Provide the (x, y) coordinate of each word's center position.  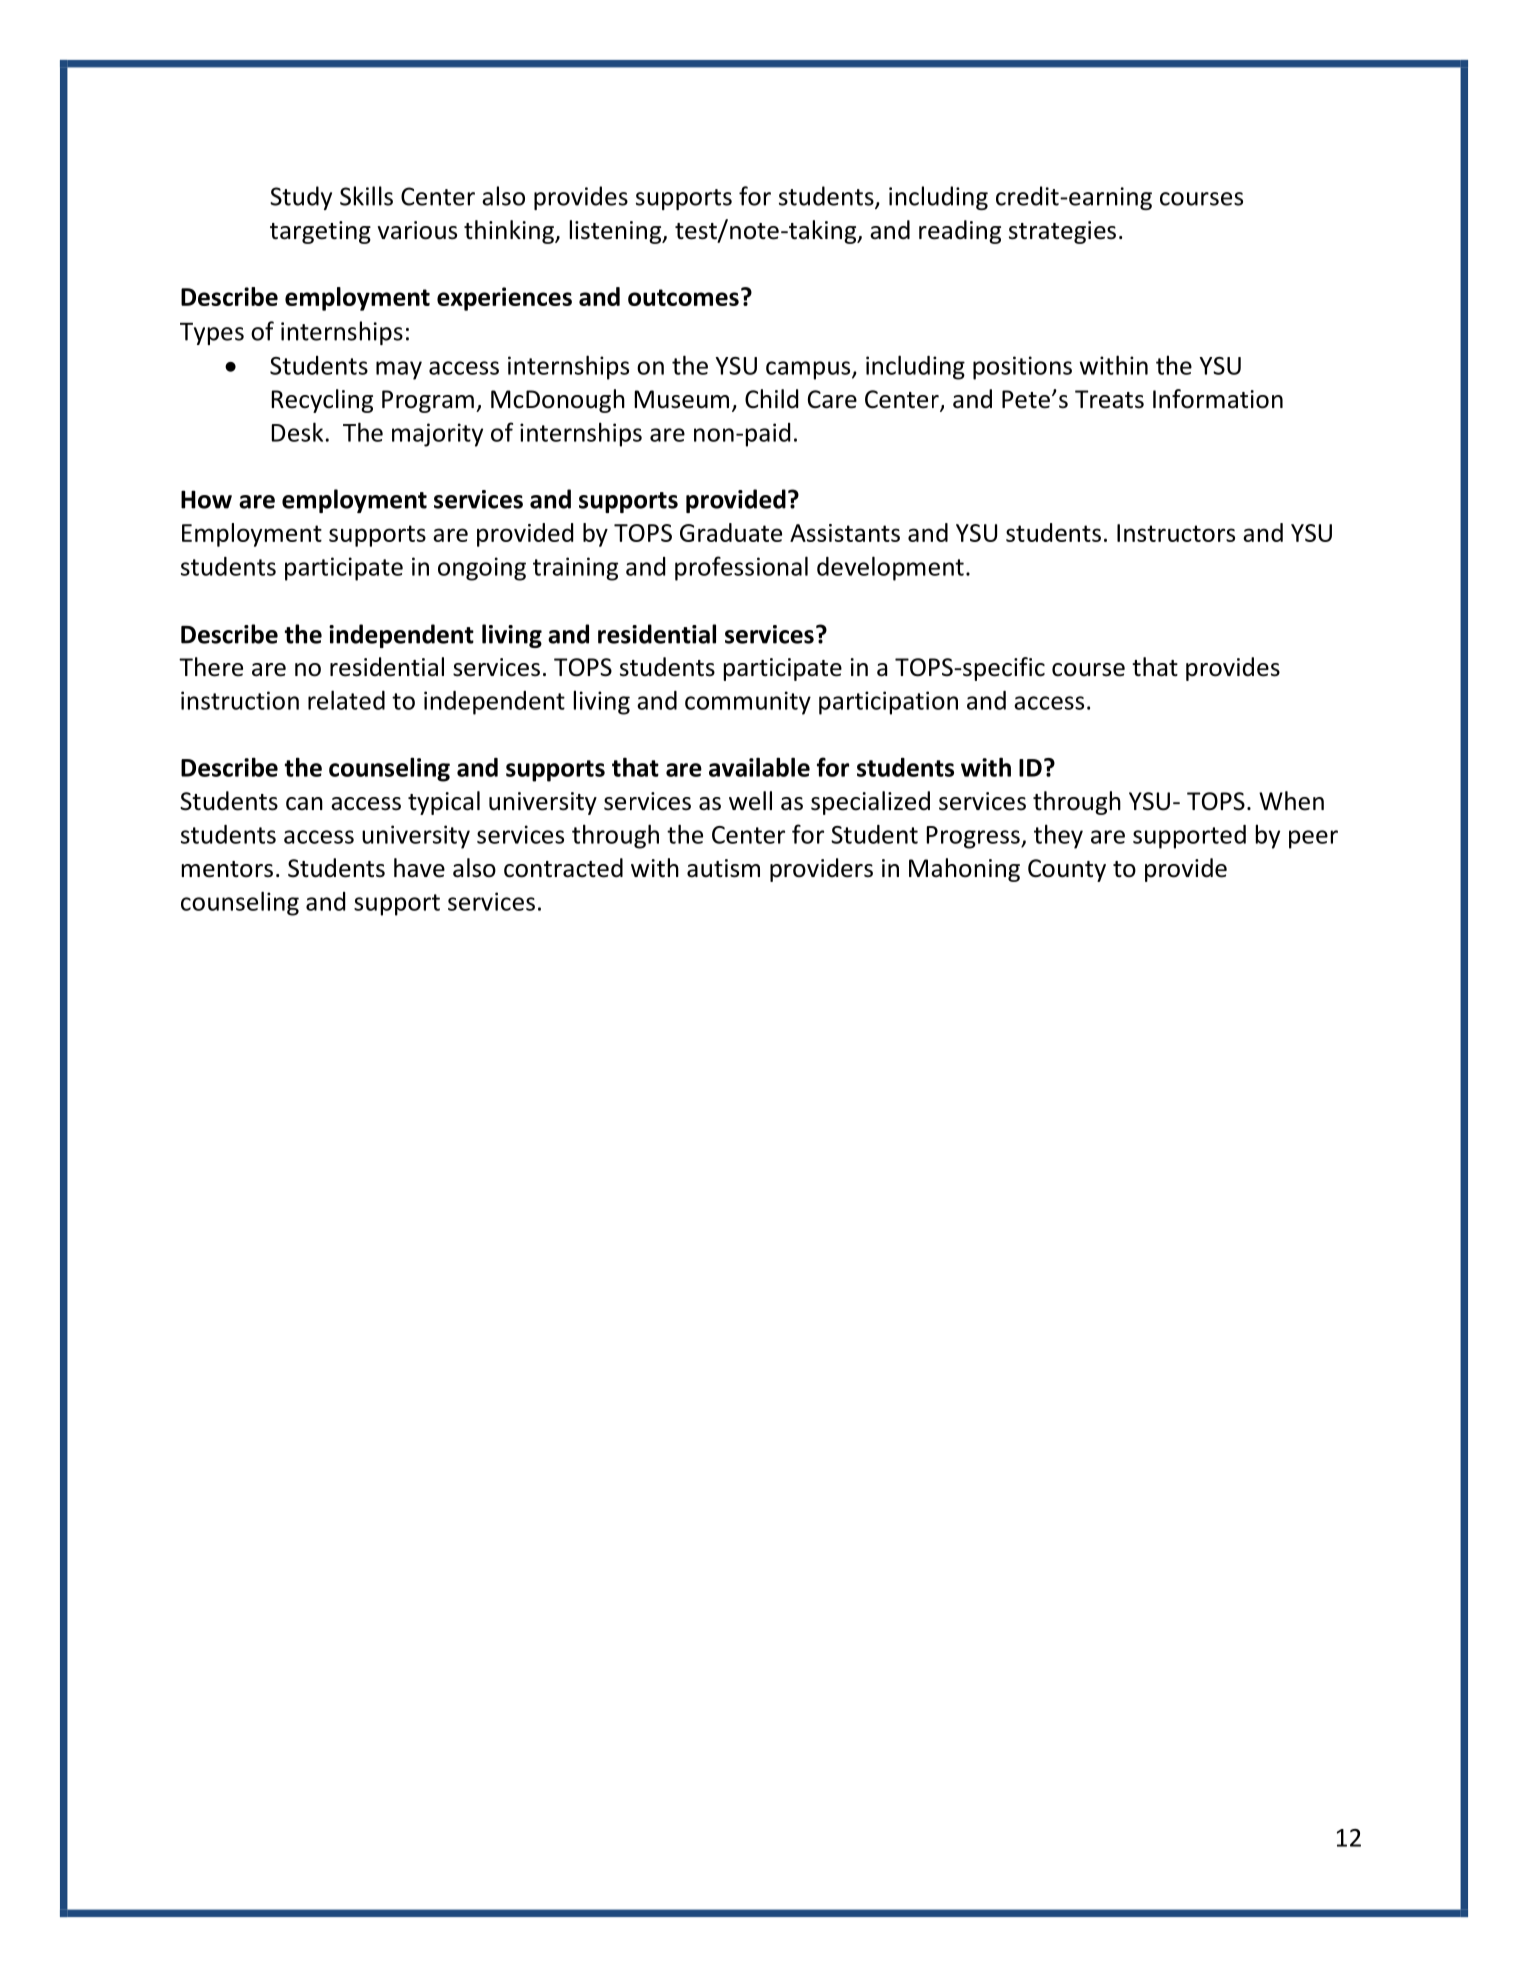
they (1058, 836)
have (419, 868)
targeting (320, 232)
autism (723, 868)
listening (617, 232)
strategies (1062, 232)
